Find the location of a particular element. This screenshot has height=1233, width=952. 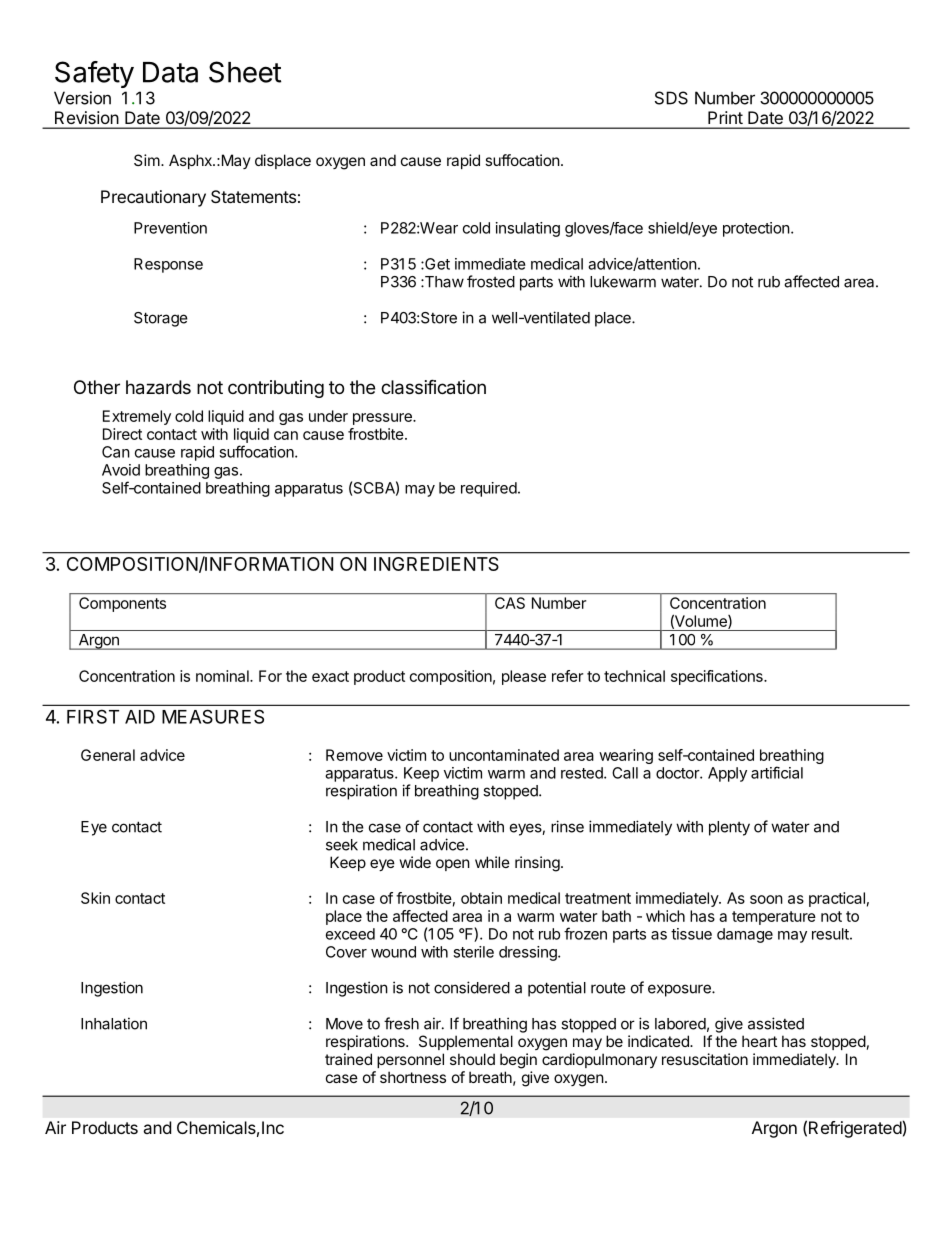

should is located at coordinates (472, 1059).
